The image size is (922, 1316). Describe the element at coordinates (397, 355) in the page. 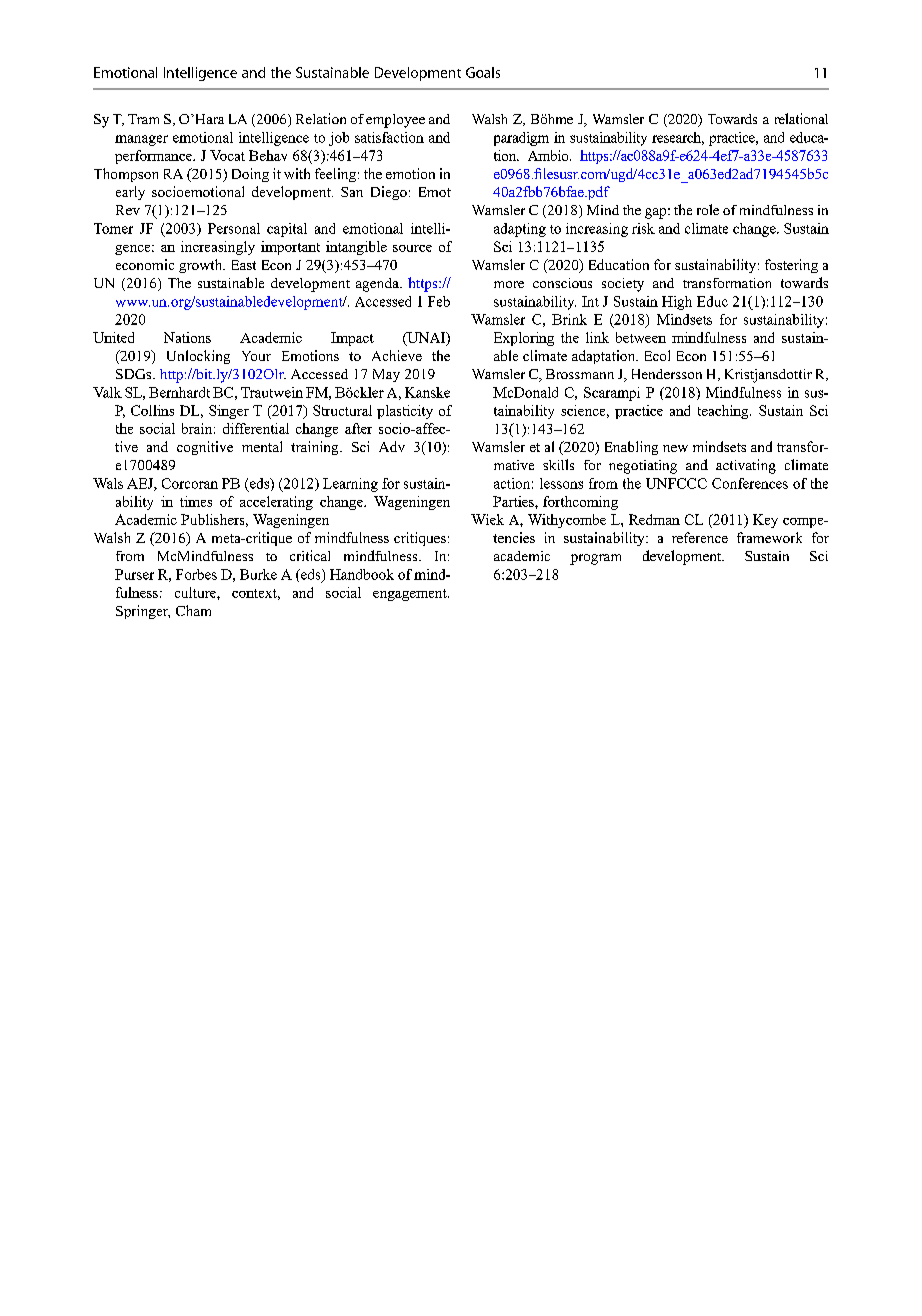

I see `Achieve` at that location.
